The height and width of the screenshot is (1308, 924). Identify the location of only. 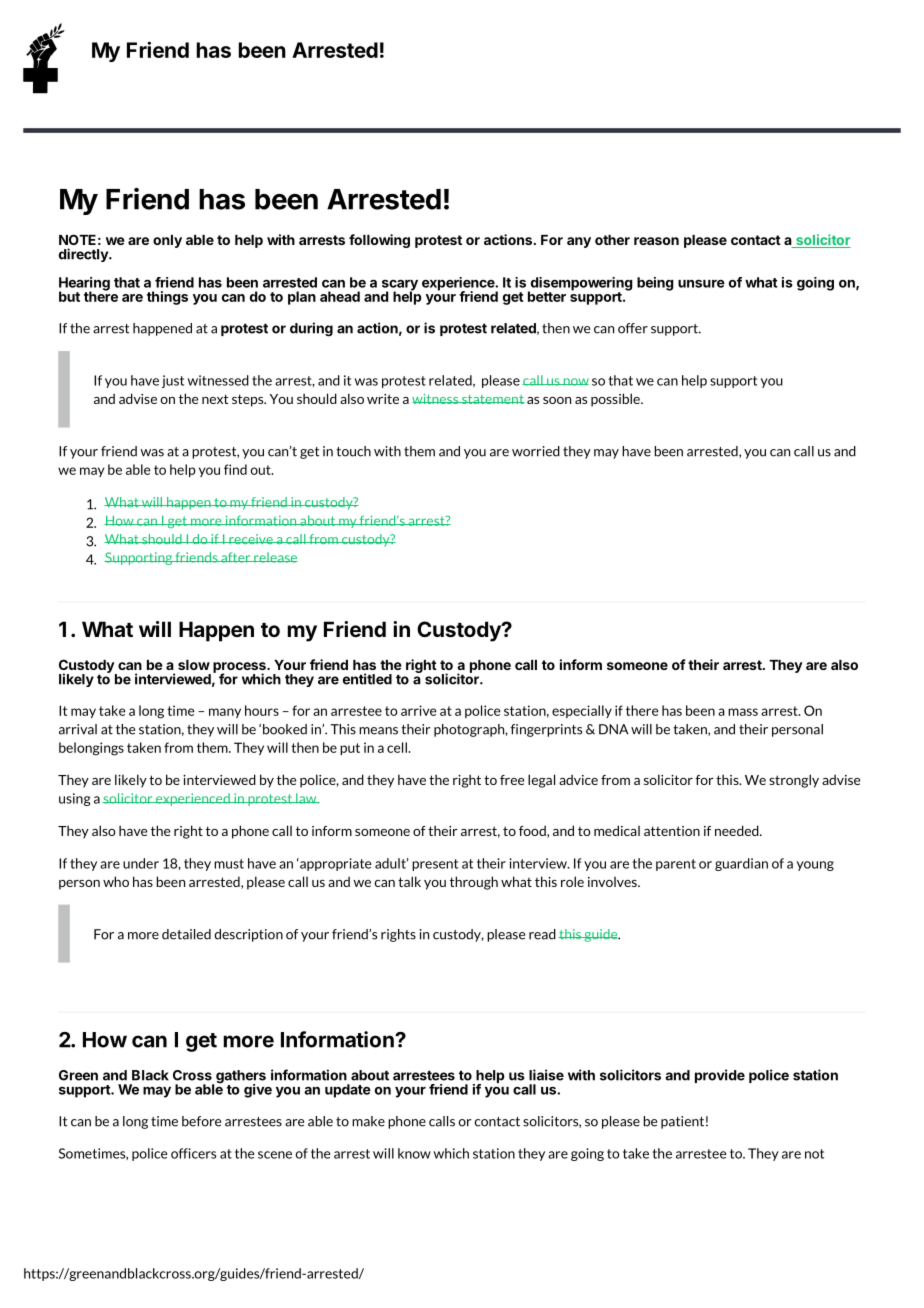
(167, 241).
